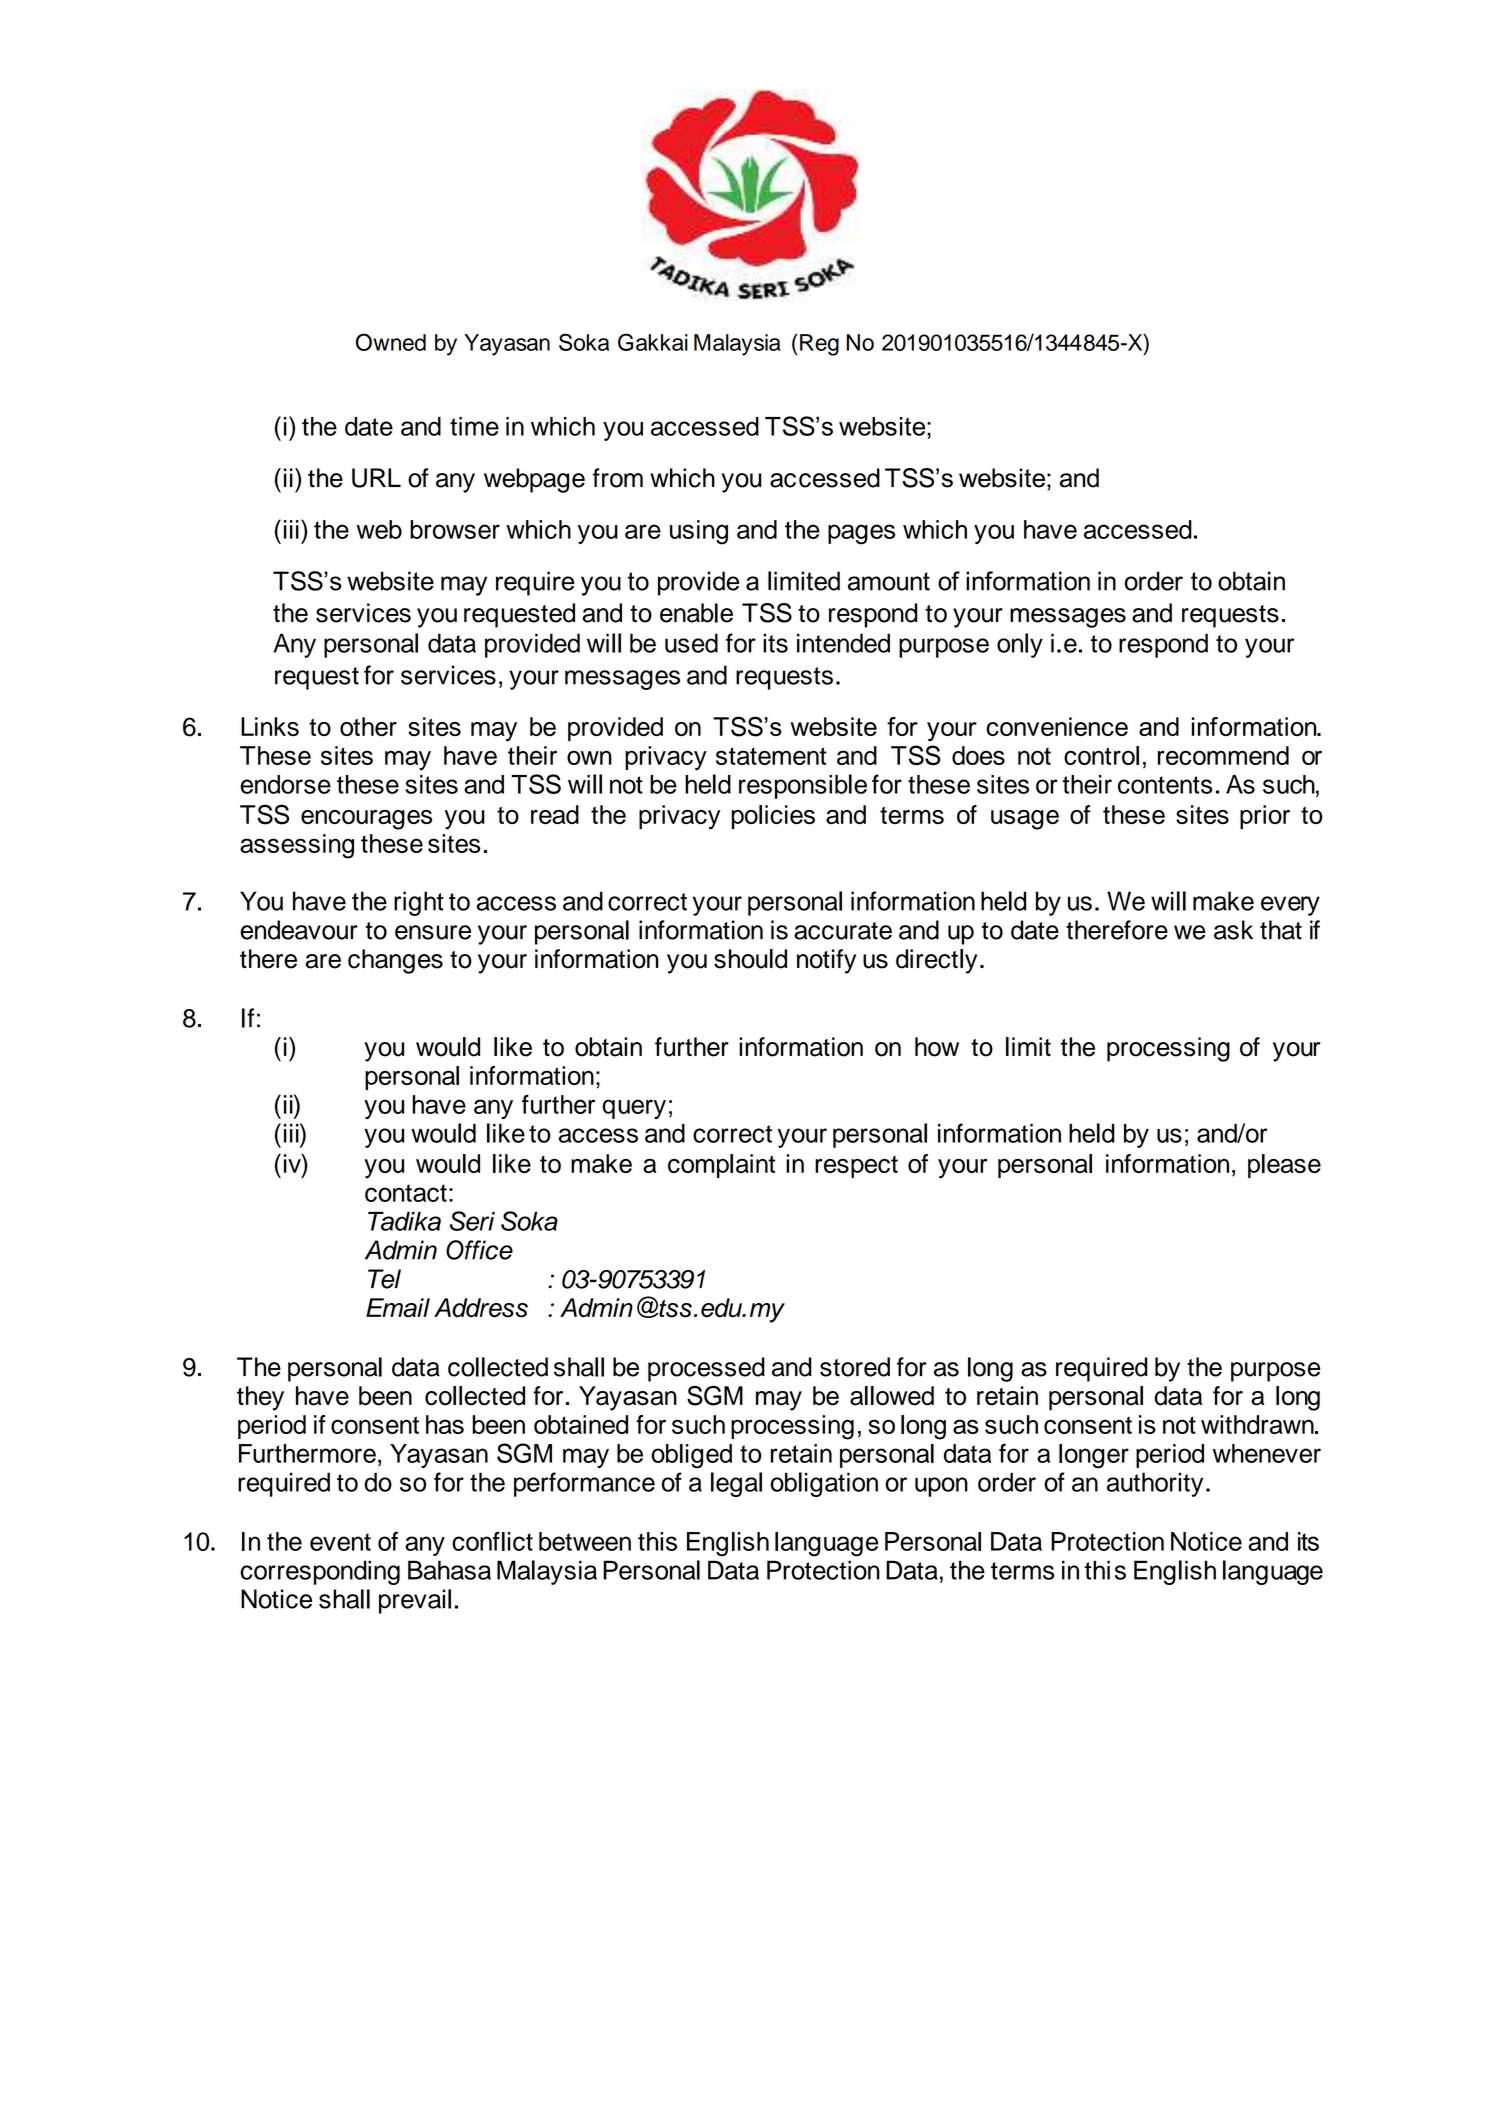 The image size is (1504, 2127). I want to click on Owned, so click(391, 342).
